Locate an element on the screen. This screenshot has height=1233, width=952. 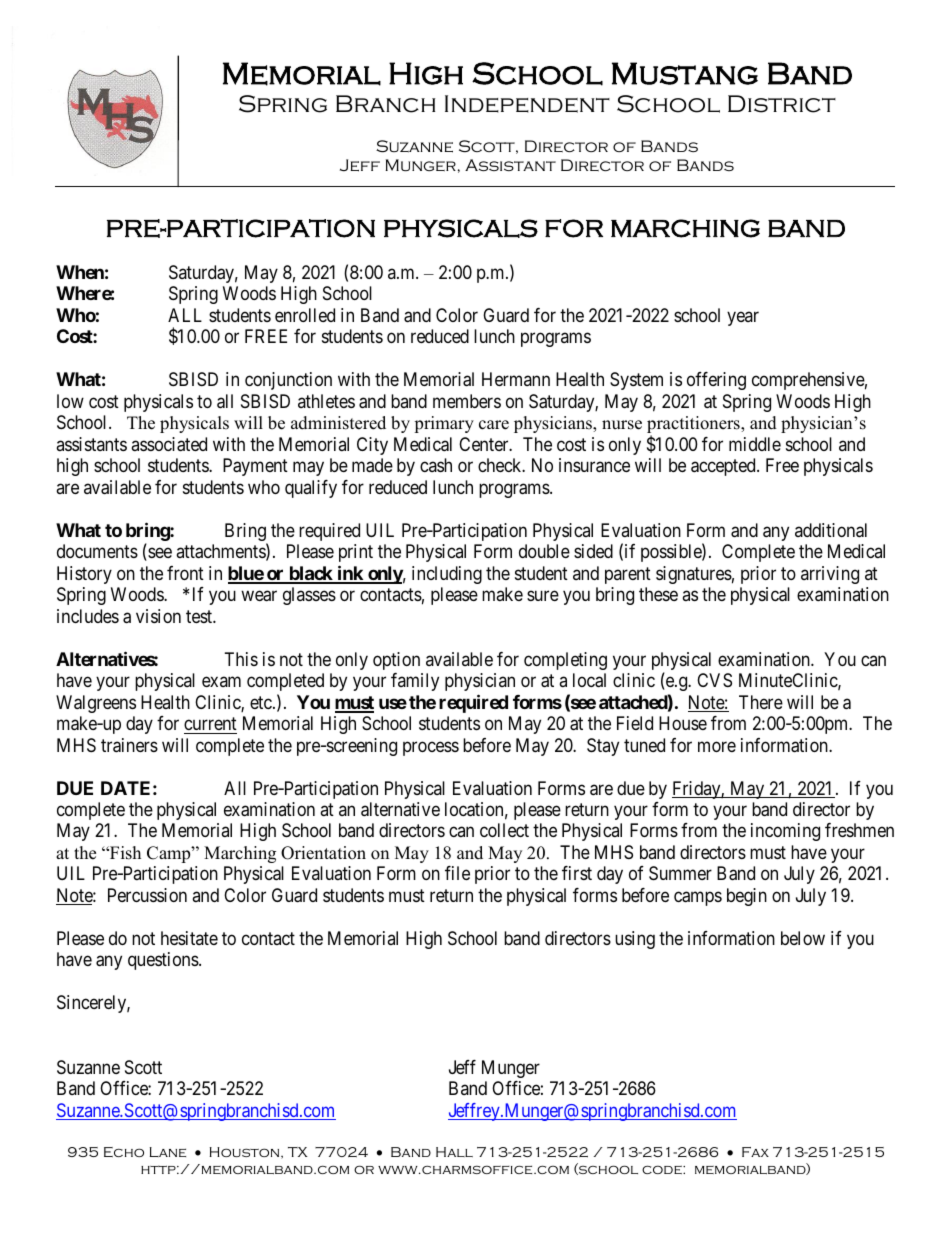
associated is located at coordinates (169, 444).
